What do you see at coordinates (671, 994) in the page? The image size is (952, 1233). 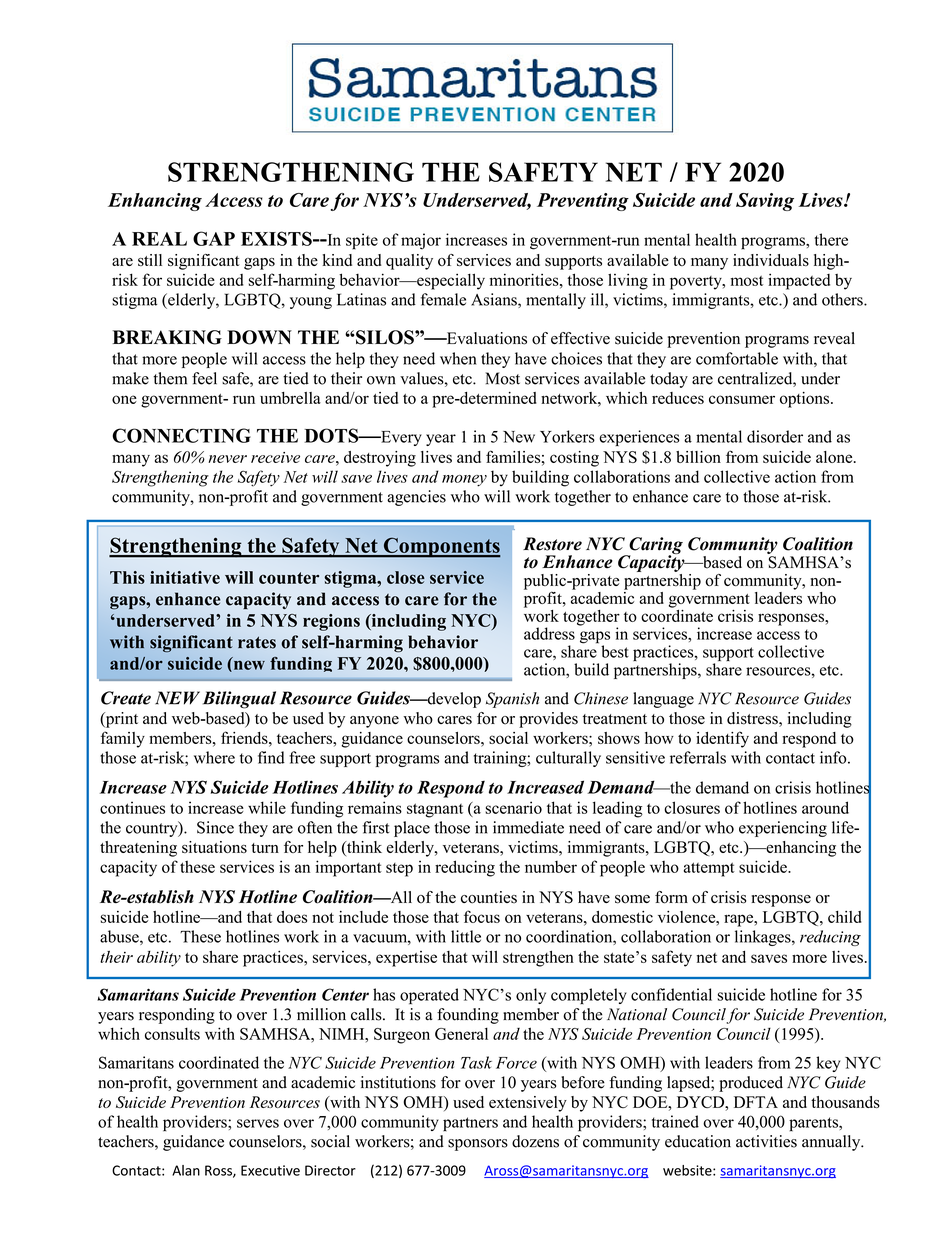 I see `confidential` at bounding box center [671, 994].
